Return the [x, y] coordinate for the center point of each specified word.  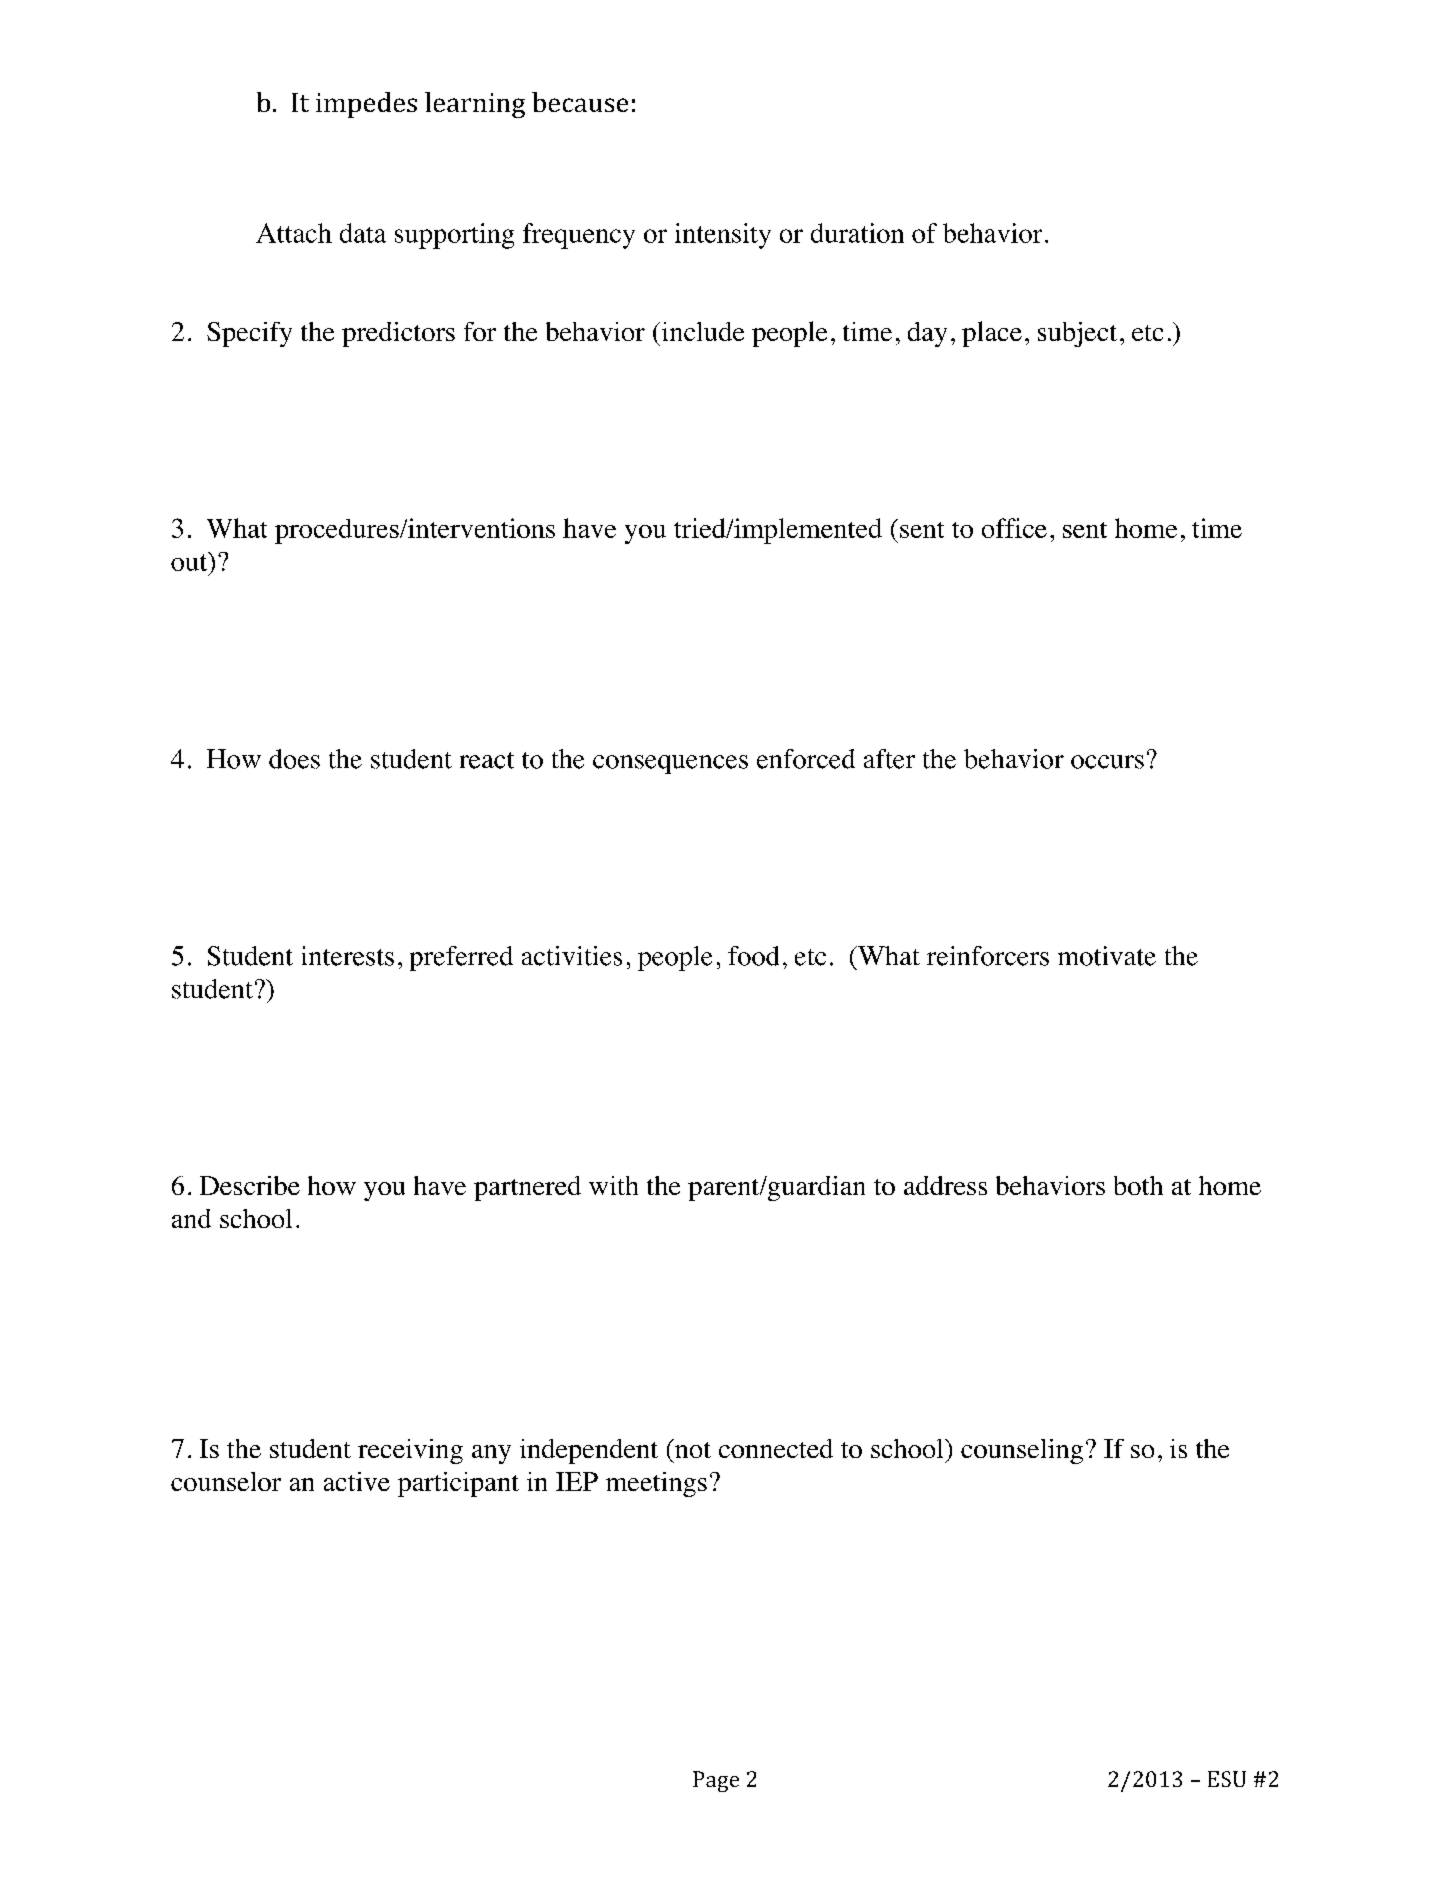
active [357, 1481]
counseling [1022, 1451]
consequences [670, 764]
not [692, 1448]
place [992, 334]
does [294, 759]
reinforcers [988, 956]
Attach [294, 233]
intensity [723, 236]
